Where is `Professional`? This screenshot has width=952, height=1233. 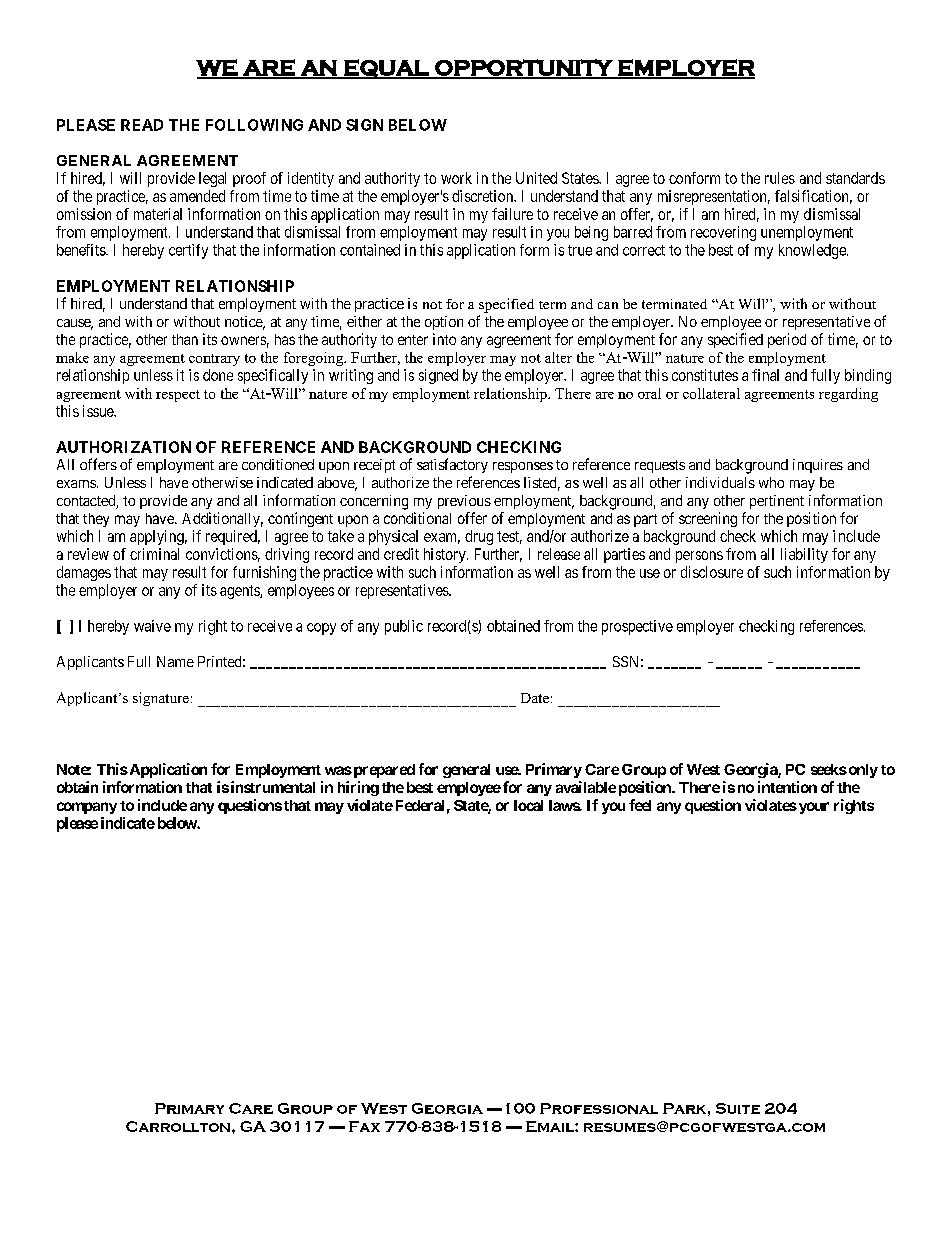 Professional is located at coordinates (599, 1108).
